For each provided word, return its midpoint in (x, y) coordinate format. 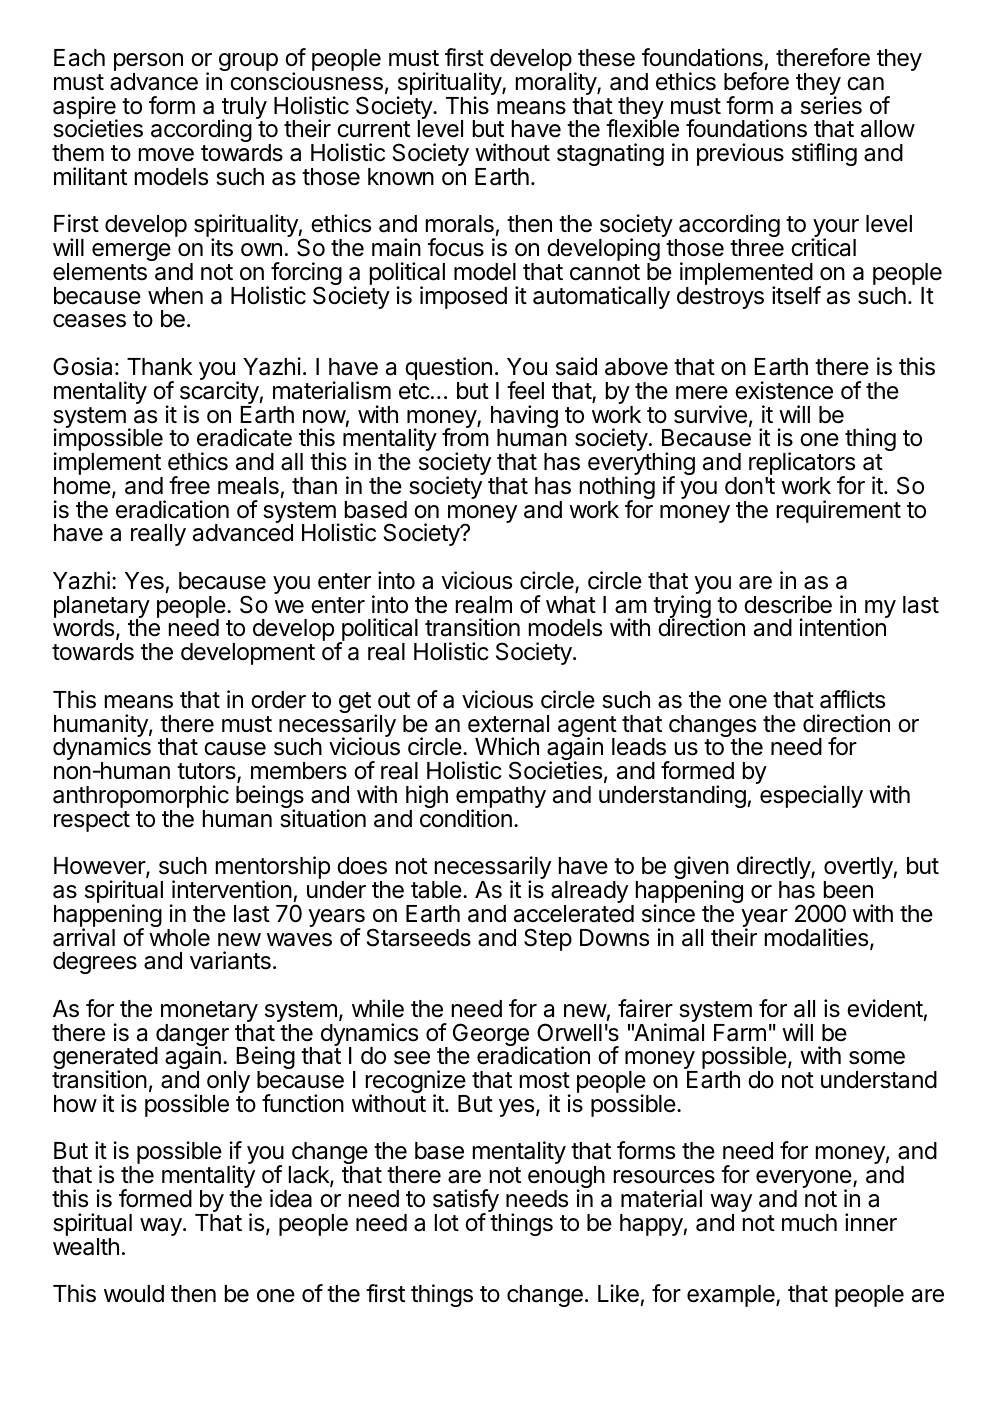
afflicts (852, 699)
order (278, 700)
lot (447, 1223)
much (809, 1223)
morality (557, 85)
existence (784, 390)
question (448, 370)
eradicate (244, 437)
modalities (818, 938)
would (134, 1293)
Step (548, 939)
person (148, 63)
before (756, 81)
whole (179, 938)
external (508, 724)
